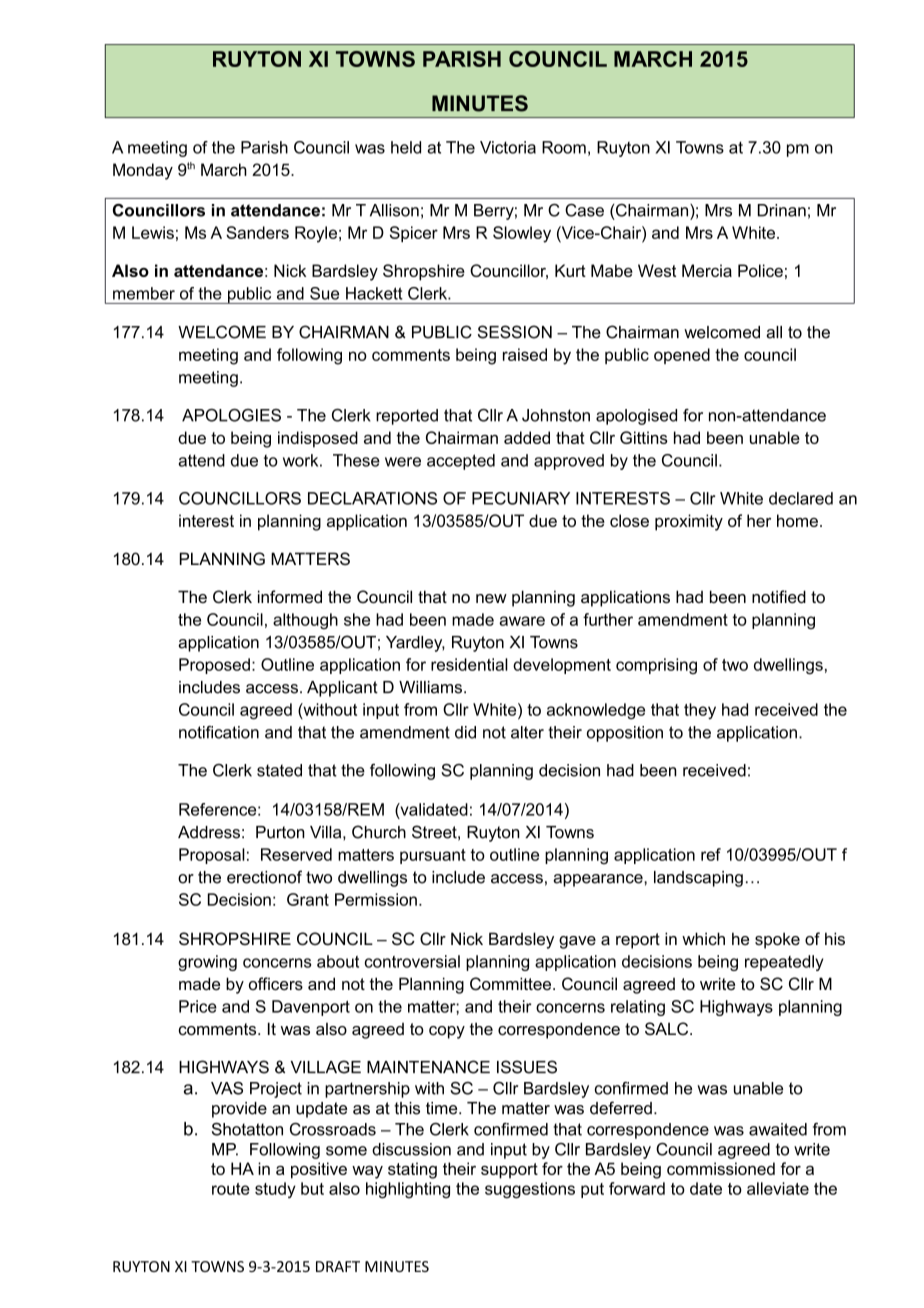  I want to click on Proposal, so click(212, 856).
